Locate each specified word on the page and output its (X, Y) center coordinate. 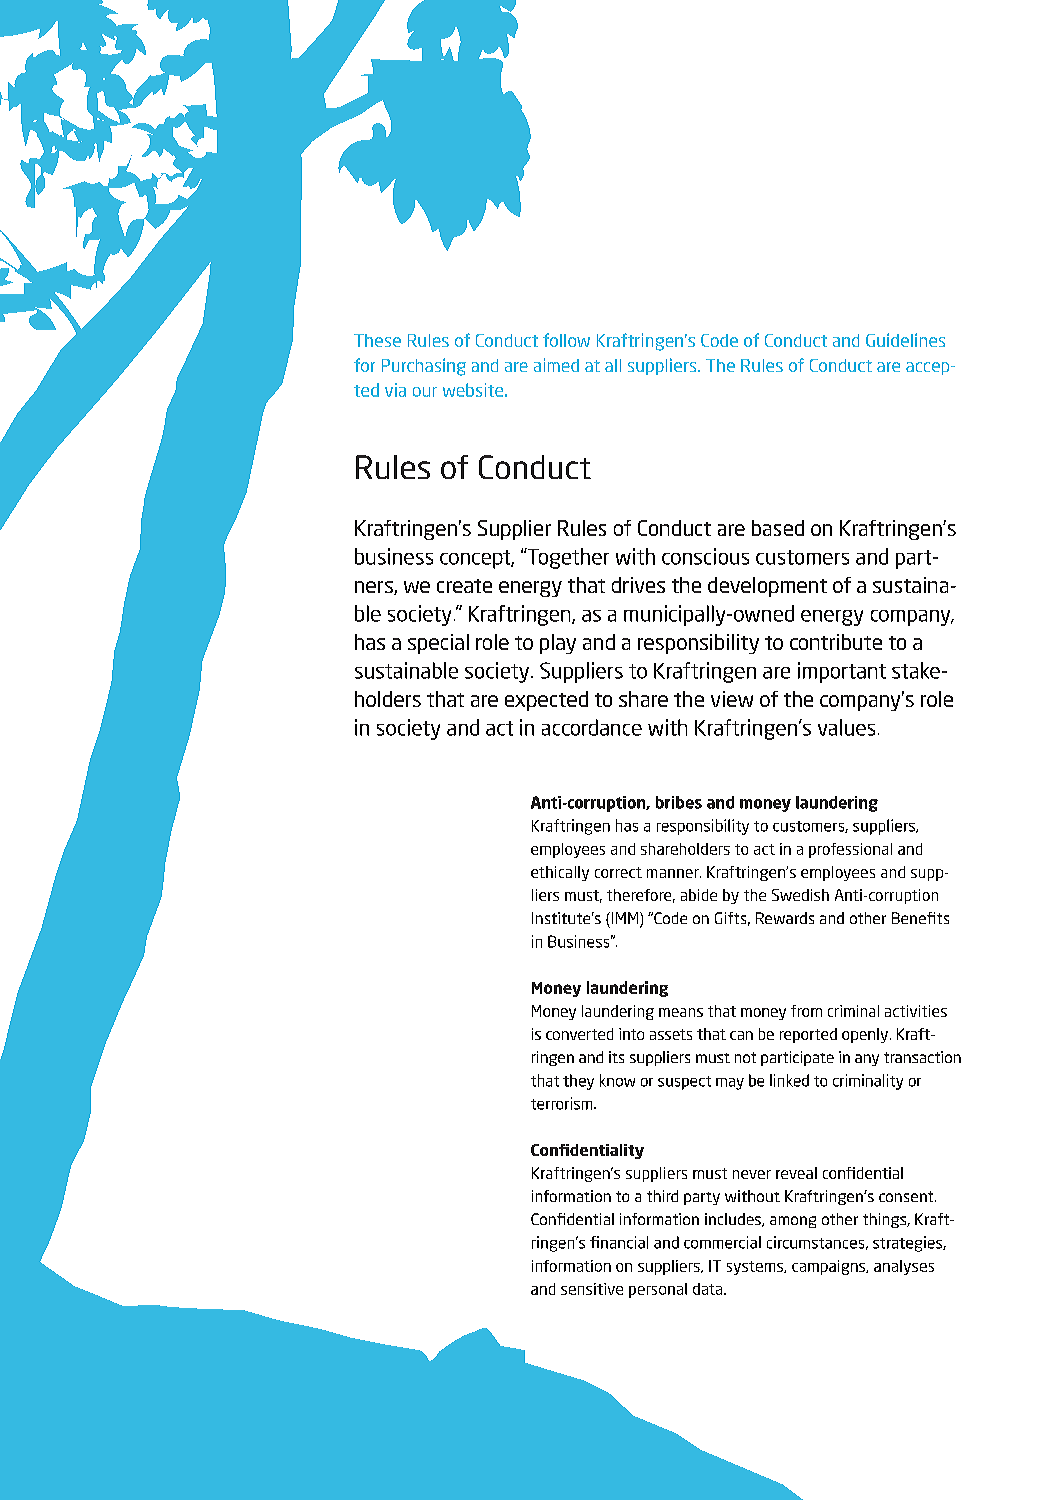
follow (566, 340)
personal (658, 1290)
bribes (679, 802)
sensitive (592, 1289)
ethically (560, 873)
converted (579, 1034)
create (464, 586)
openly (865, 1035)
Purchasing (424, 367)
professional (850, 850)
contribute (836, 642)
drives (638, 585)
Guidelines (905, 340)
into (631, 1034)
